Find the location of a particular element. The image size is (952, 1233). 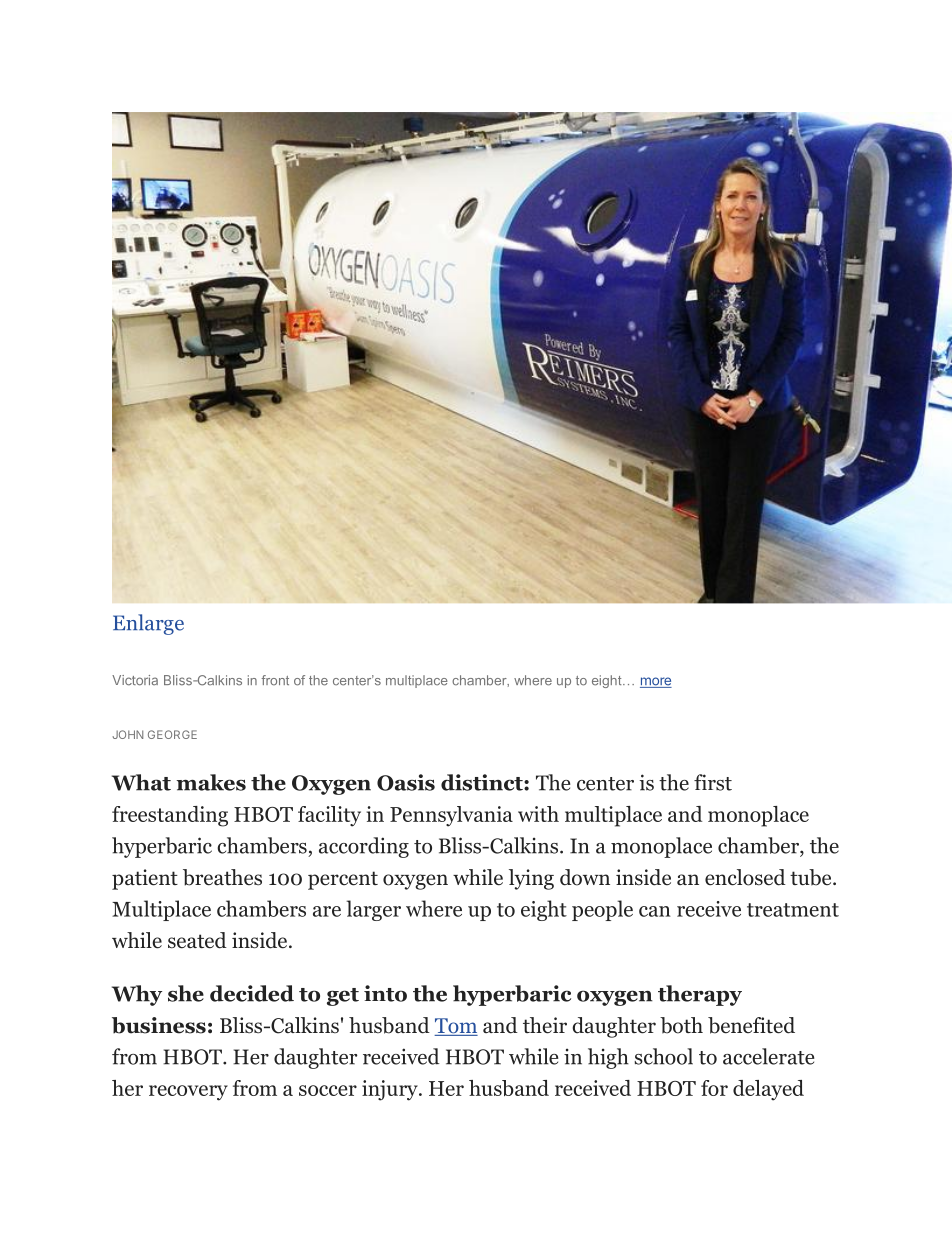

enclosed is located at coordinates (745, 877).
